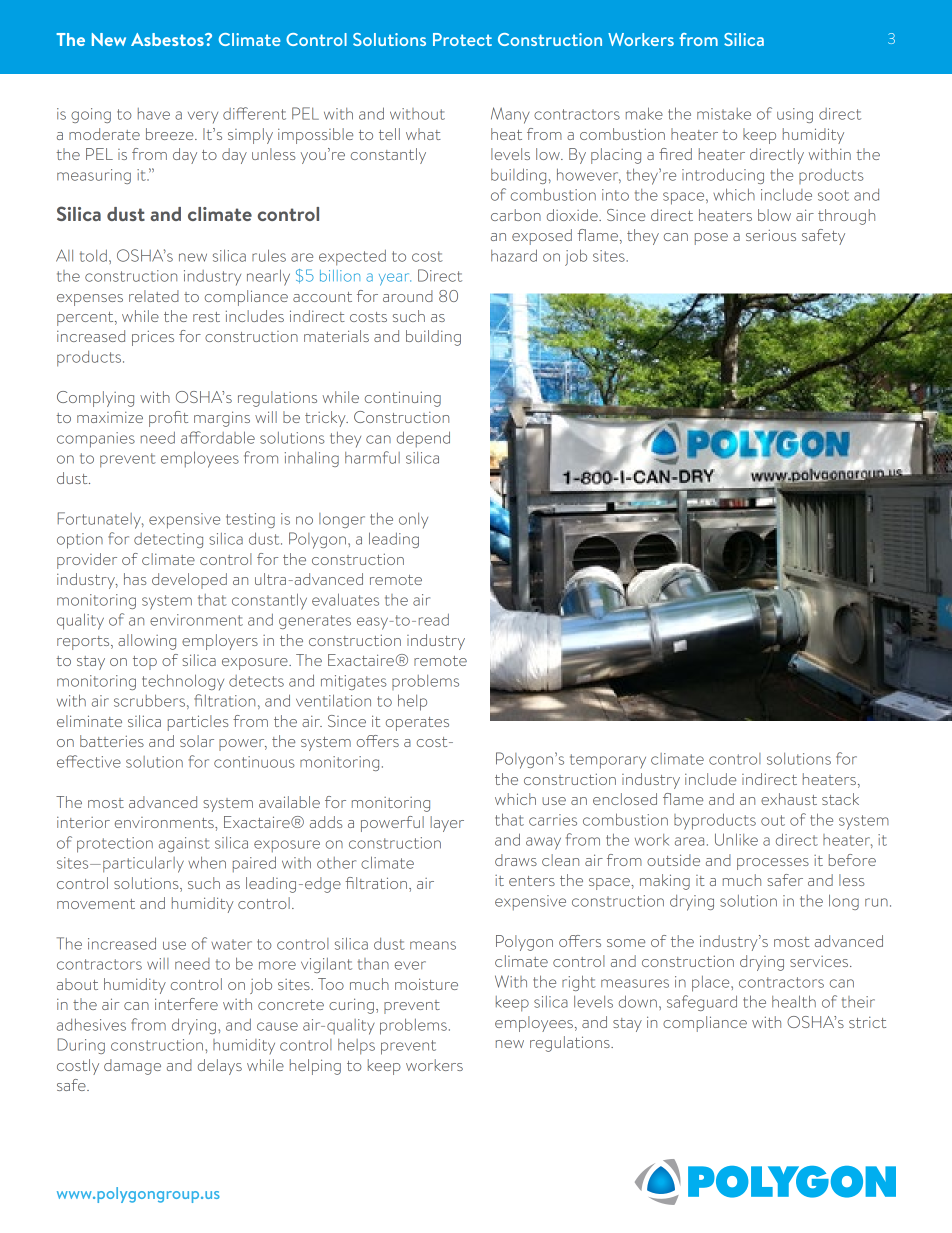 Image resolution: width=952 pixels, height=1233 pixels. I want to click on detecting, so click(168, 540).
